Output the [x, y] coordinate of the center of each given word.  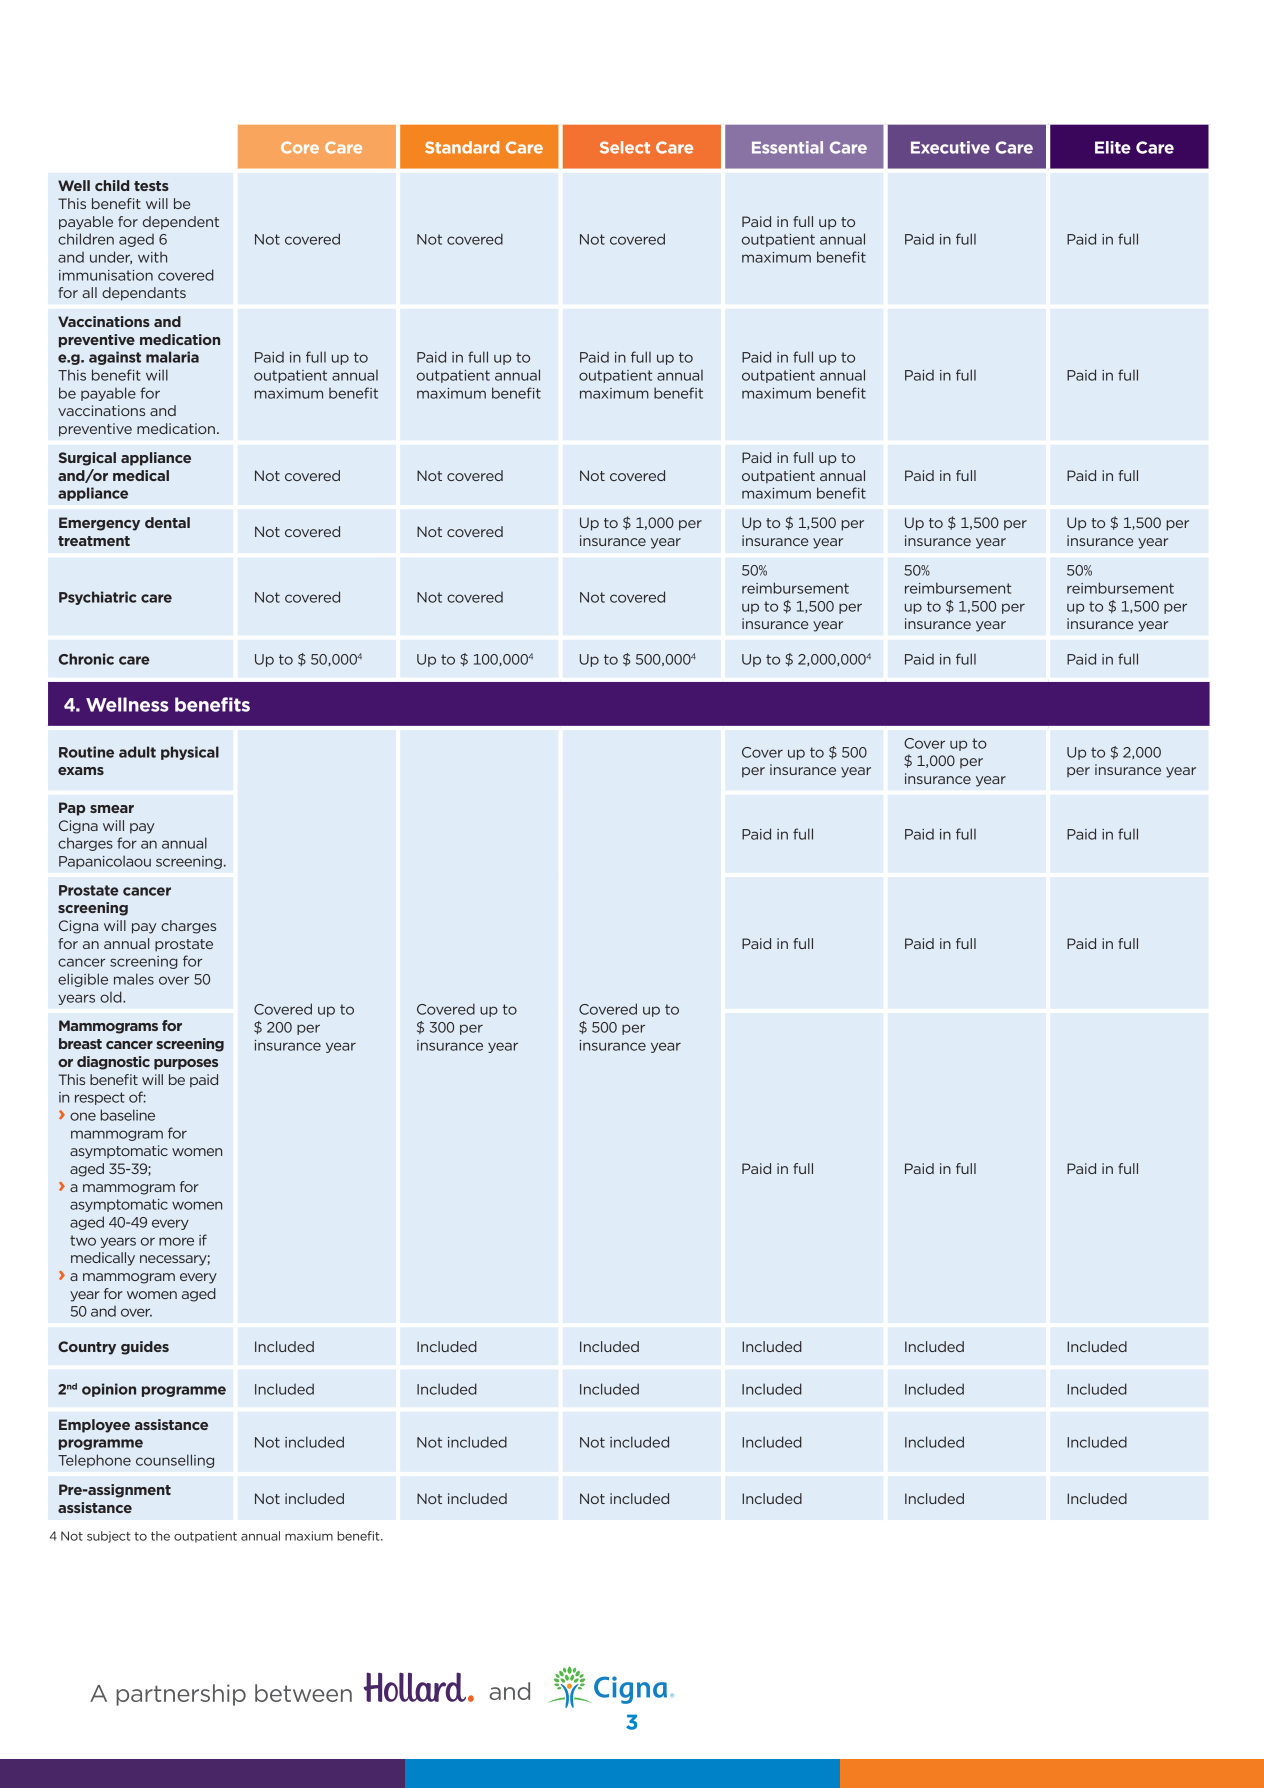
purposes [186, 1064]
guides [145, 1348]
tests [151, 186]
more [176, 1241]
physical [190, 753]
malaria [172, 357]
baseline [127, 1115]
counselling [175, 1461]
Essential [787, 147]
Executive [950, 147]
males [134, 979]
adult [137, 752]
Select [625, 147]
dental [167, 522]
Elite [1113, 147]
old [112, 997]
